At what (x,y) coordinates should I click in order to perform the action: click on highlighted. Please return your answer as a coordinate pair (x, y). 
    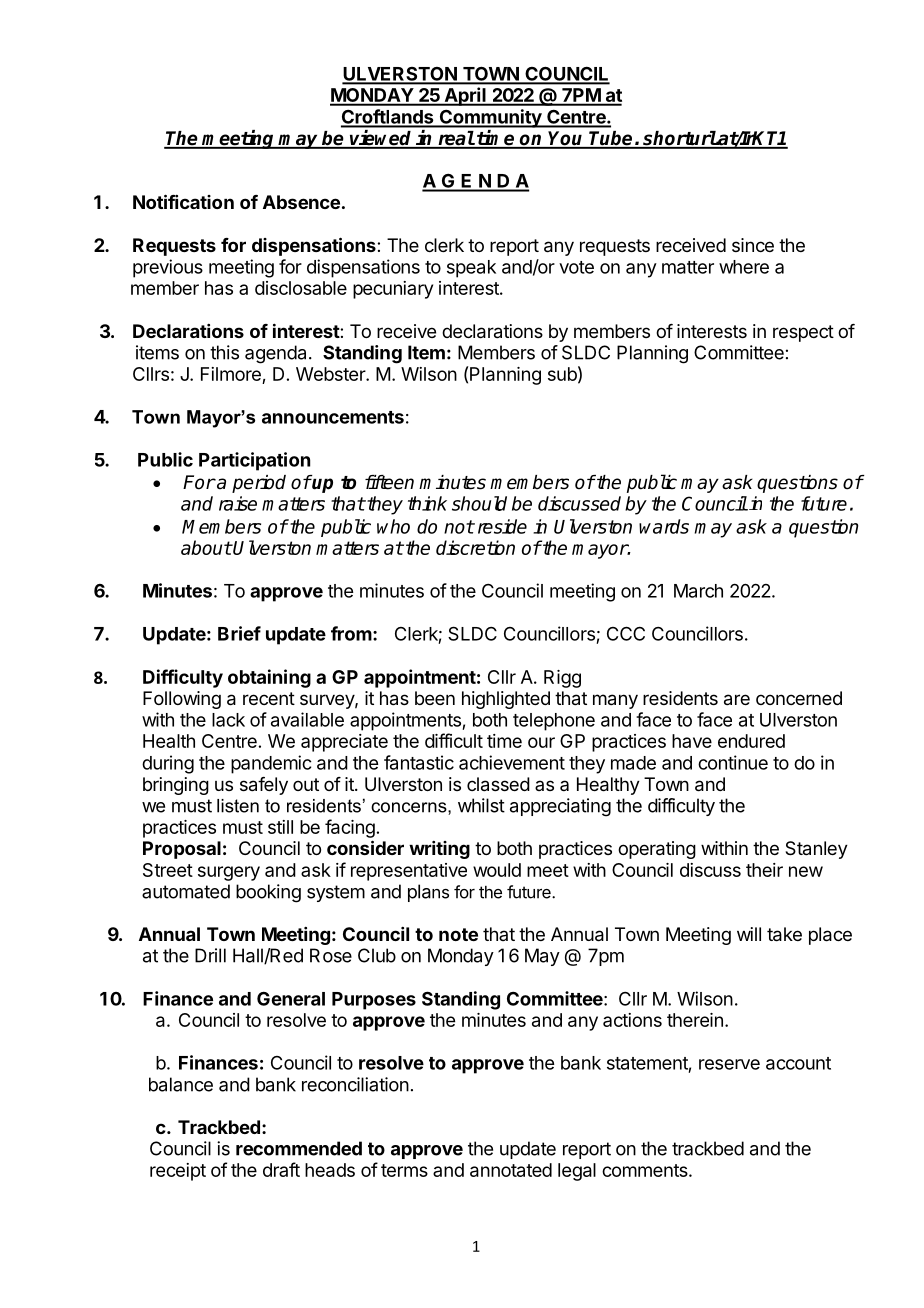
    Looking at the image, I should click on (506, 700).
